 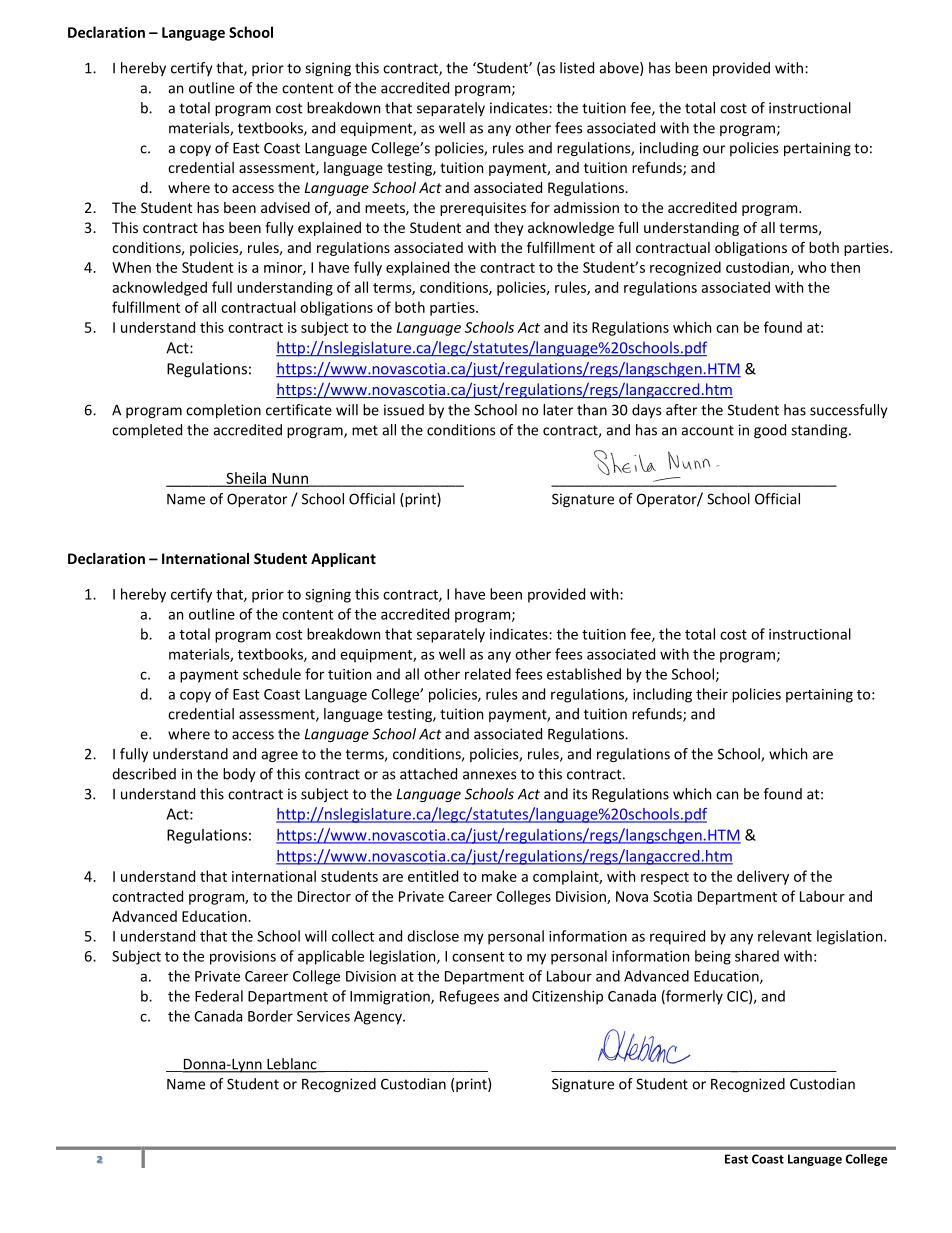 I want to click on Applicant, so click(x=343, y=560).
